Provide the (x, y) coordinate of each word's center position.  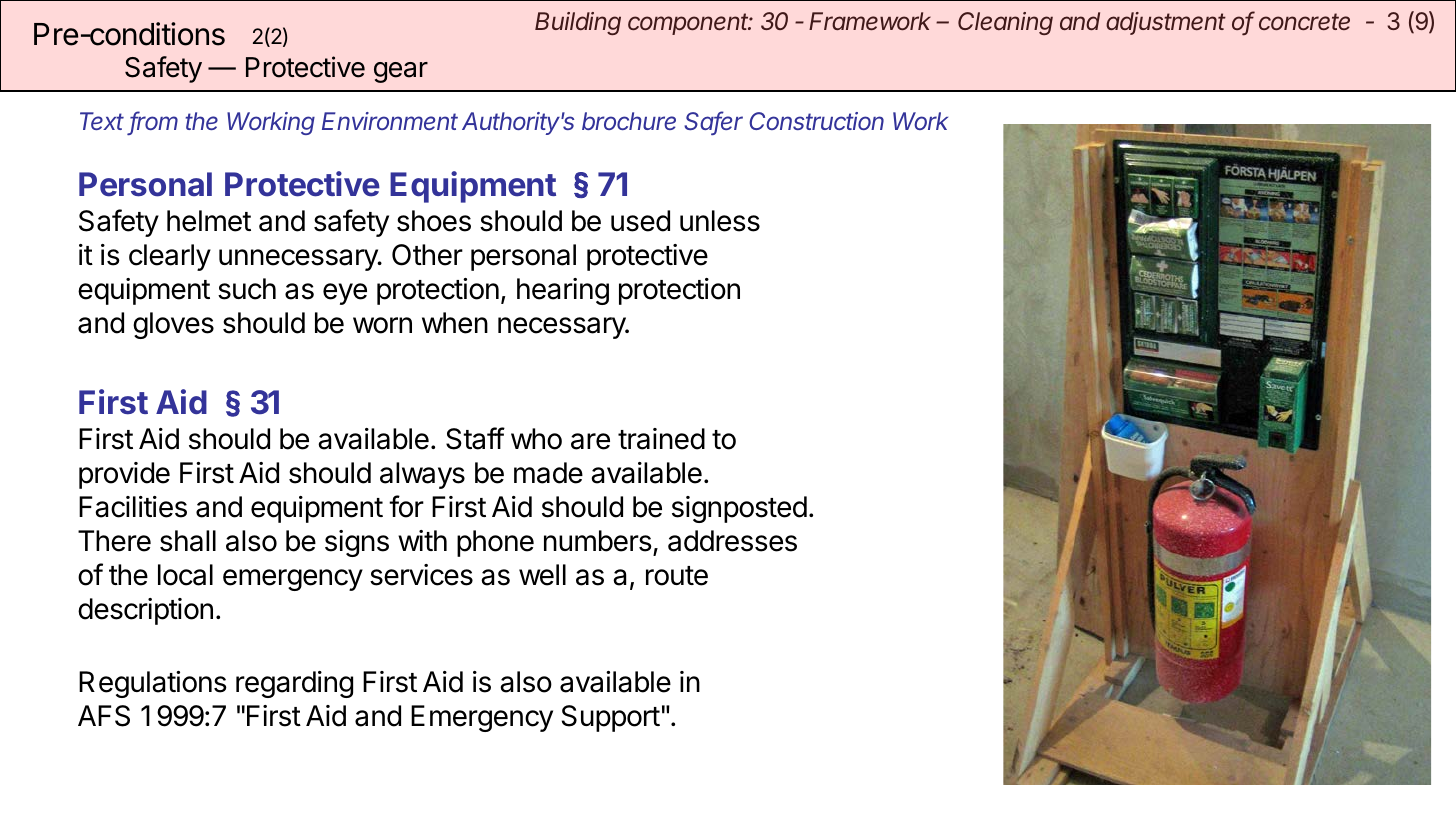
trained (661, 439)
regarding (294, 684)
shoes (434, 221)
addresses (732, 541)
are (590, 441)
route (677, 576)
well (542, 575)
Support (611, 718)
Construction (816, 121)
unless (720, 221)
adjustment (1166, 23)
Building (578, 23)
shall (188, 541)
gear (401, 72)
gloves (173, 325)
